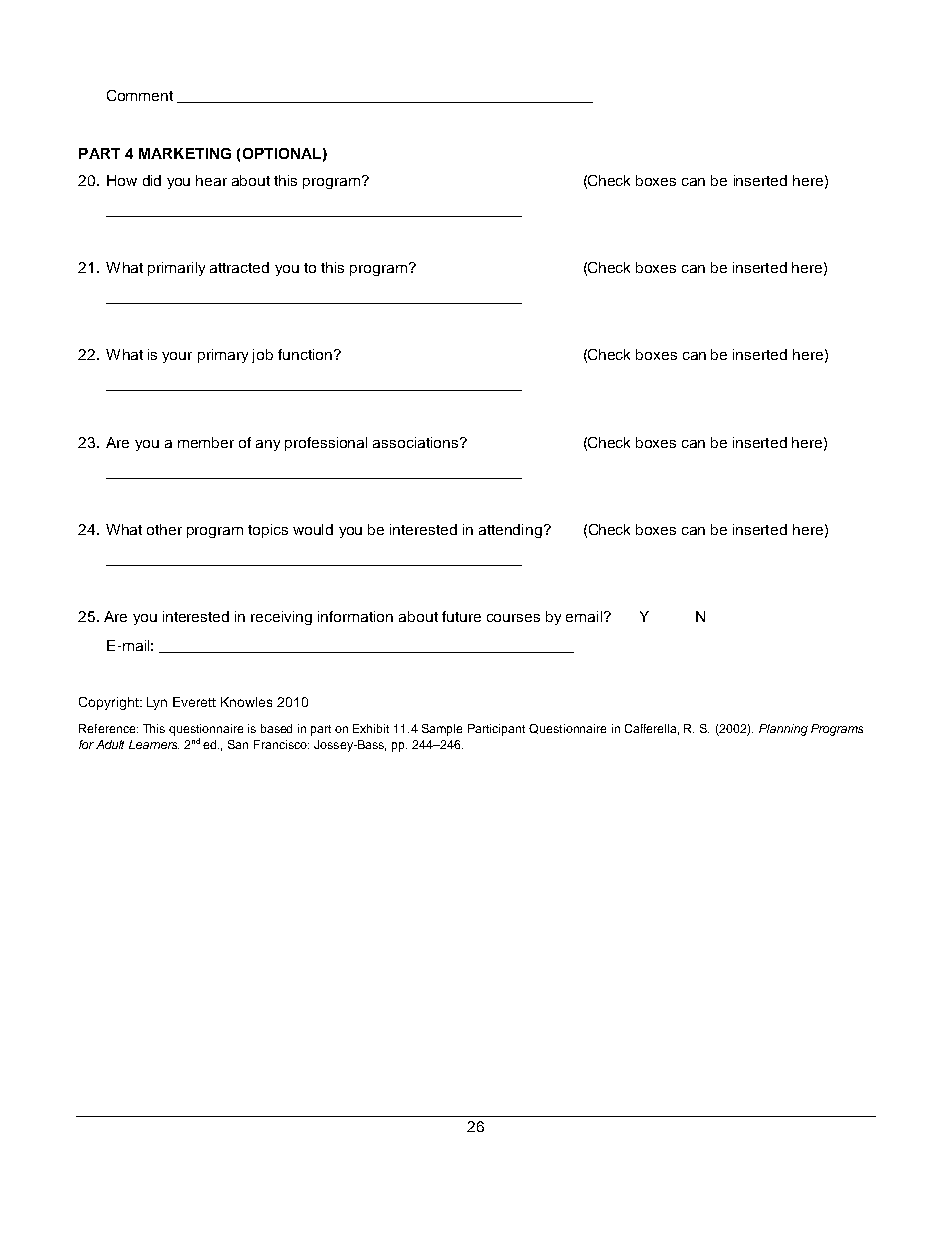  Describe the element at coordinates (176, 269) in the page. I see `primarily` at that location.
